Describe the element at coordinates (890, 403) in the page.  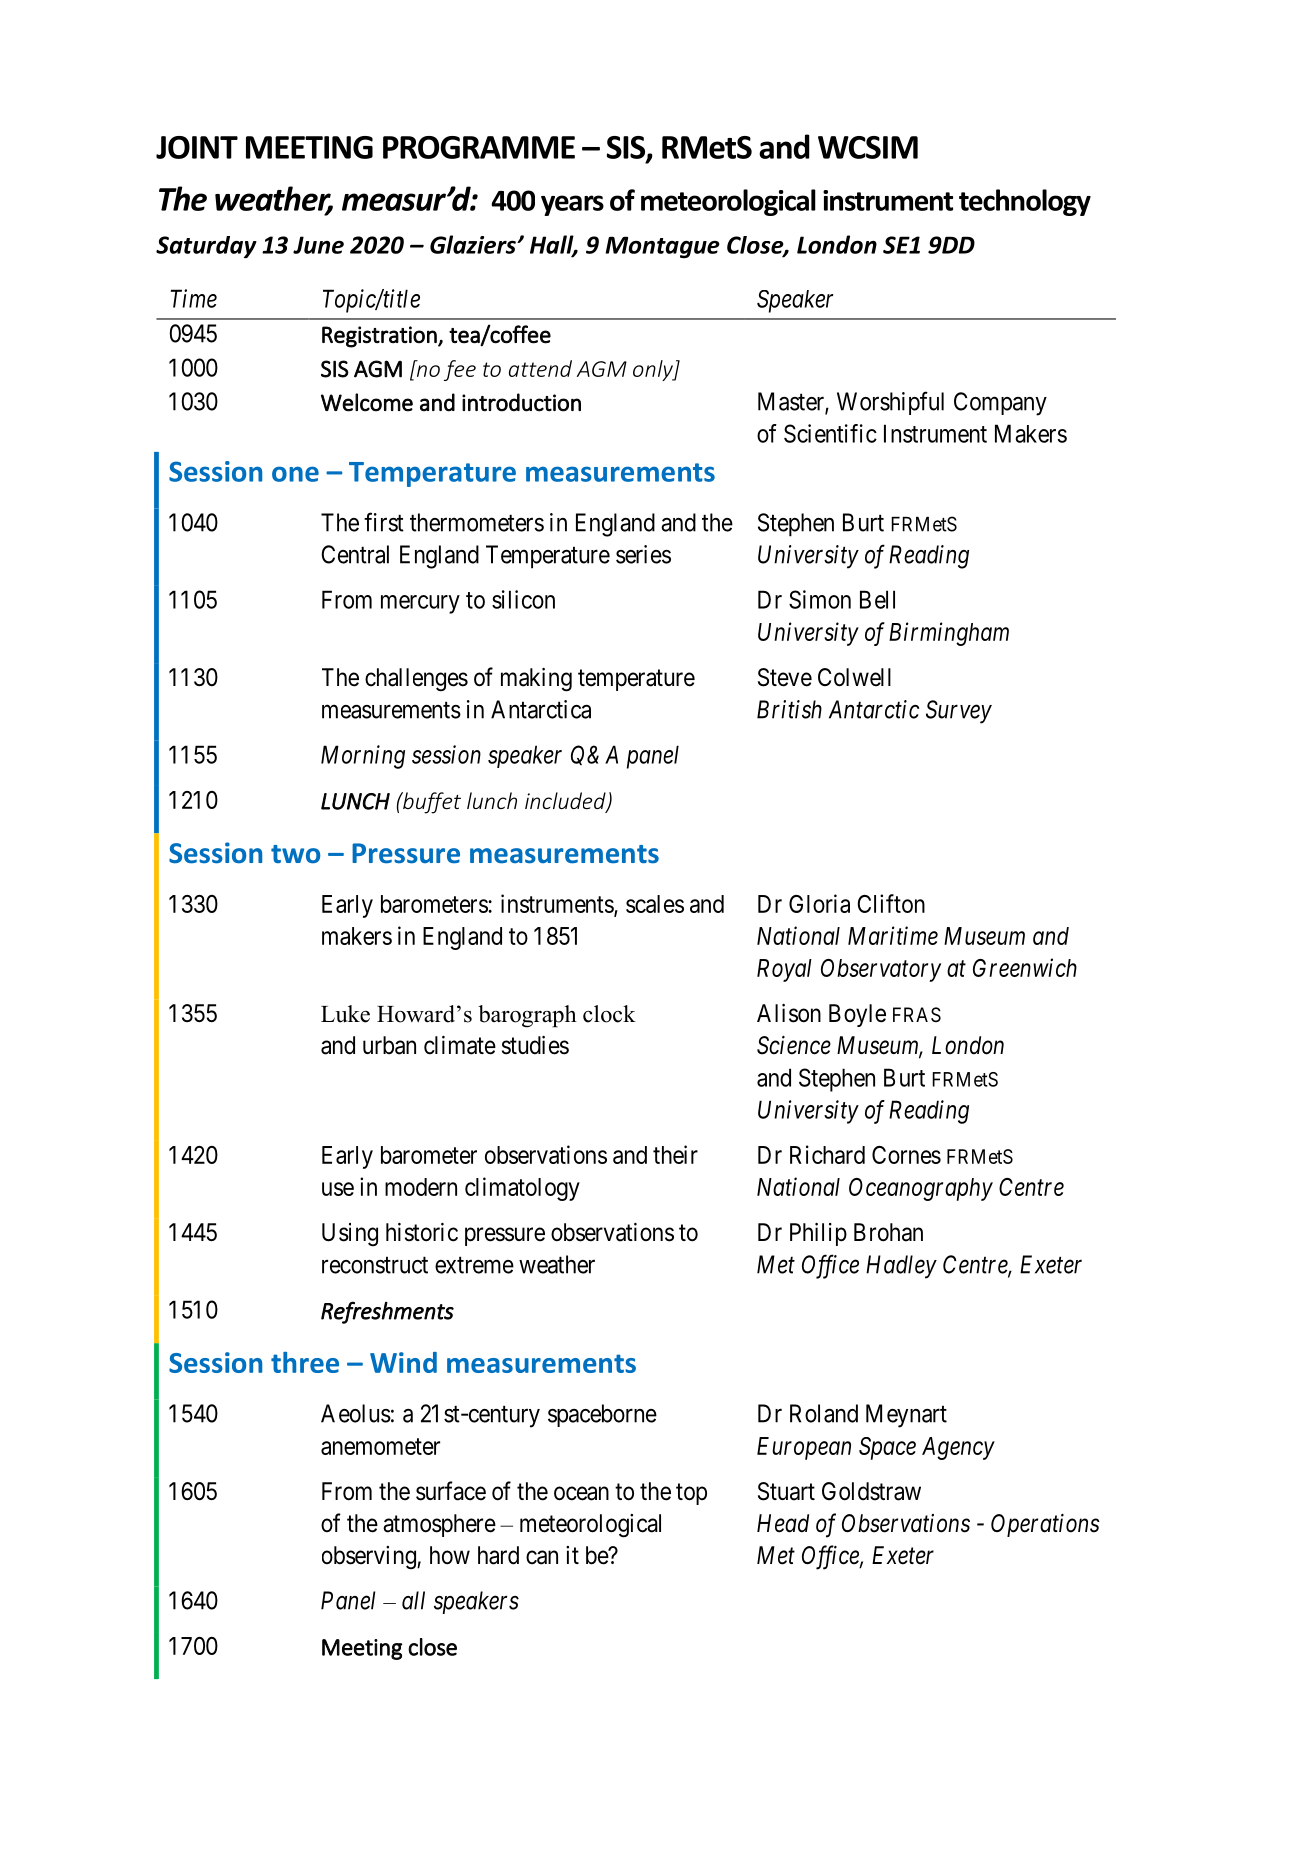
I see `Worshipful` at that location.
